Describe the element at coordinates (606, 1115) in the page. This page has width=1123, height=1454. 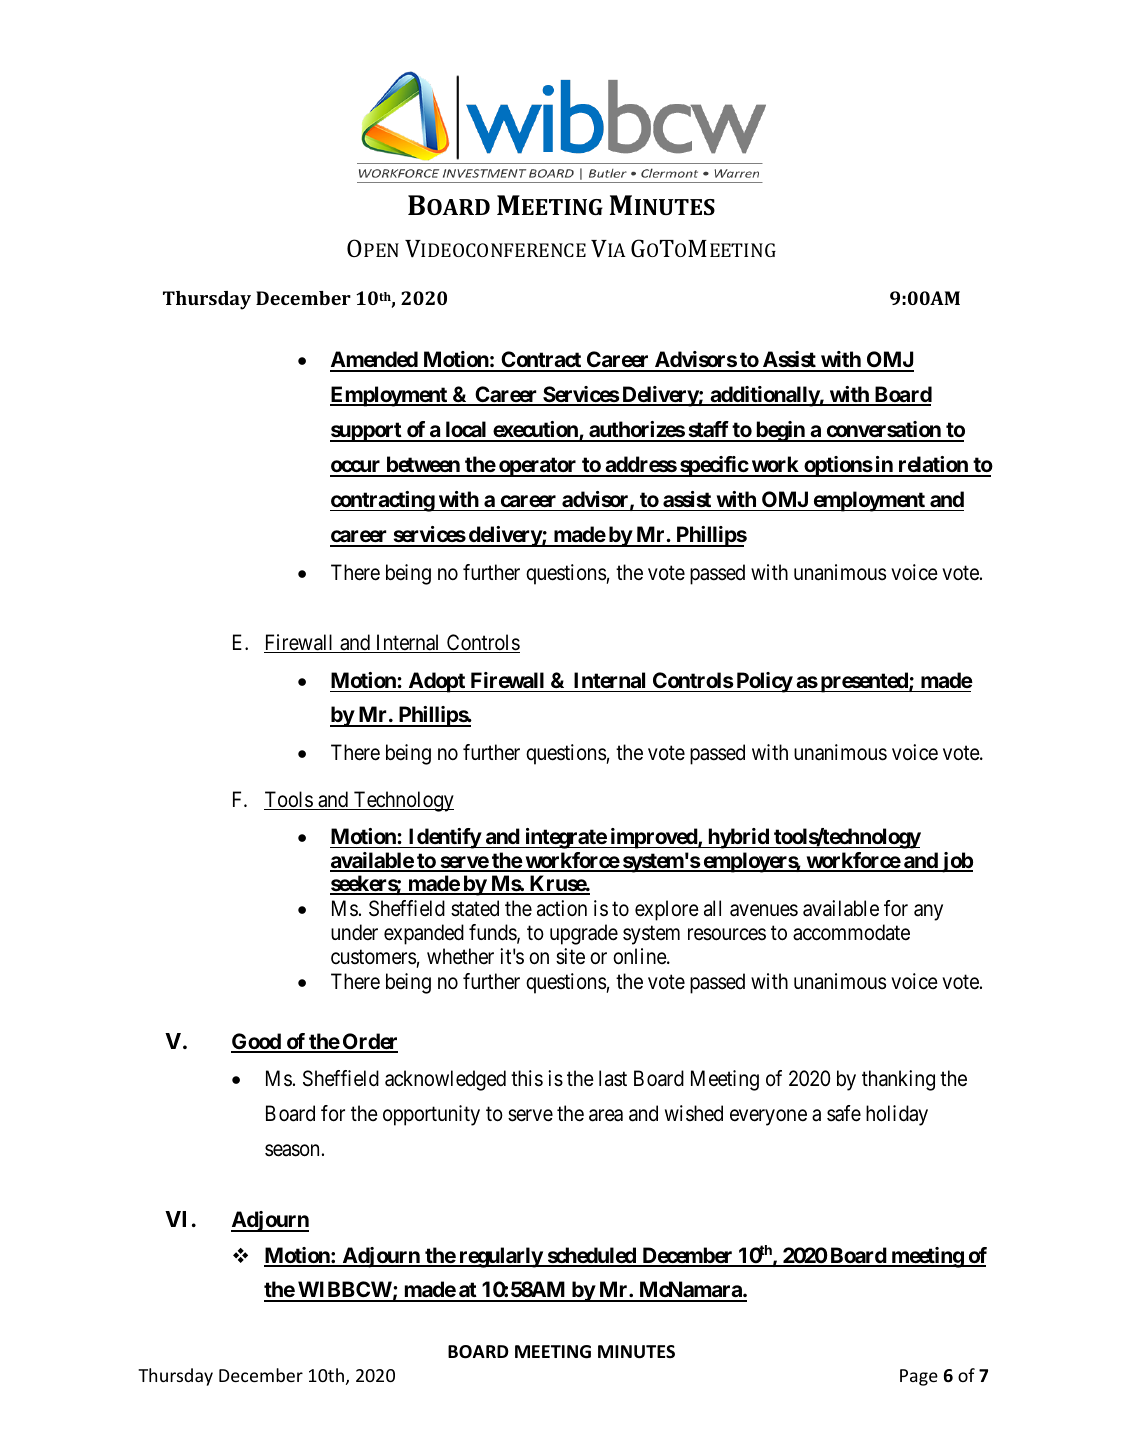
I see `area` at that location.
